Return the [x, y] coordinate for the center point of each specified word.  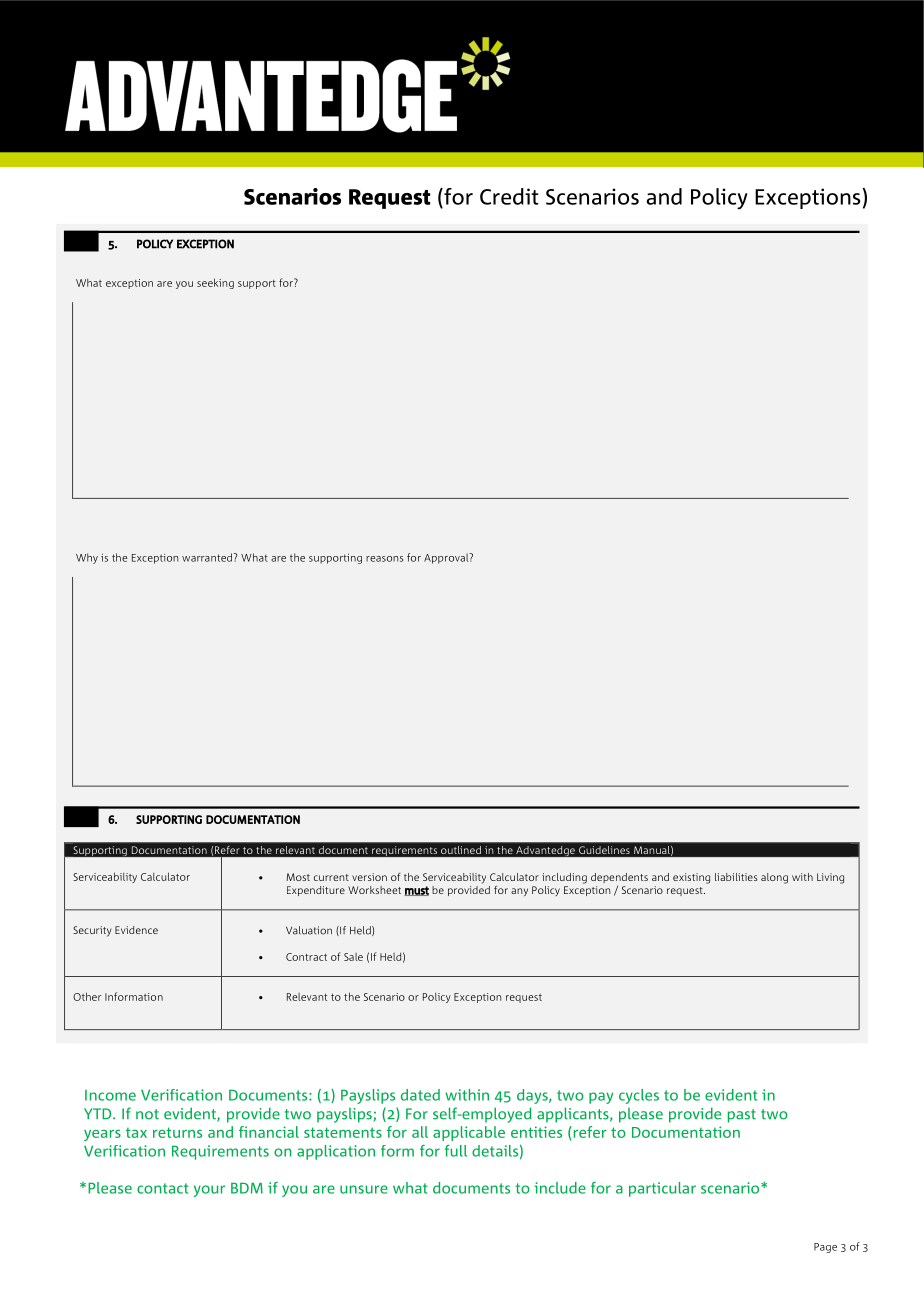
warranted [207, 557]
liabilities [736, 877]
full [456, 1151]
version [369, 877]
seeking [215, 283]
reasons [384, 559]
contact [163, 1188]
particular [662, 1189]
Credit [509, 196]
